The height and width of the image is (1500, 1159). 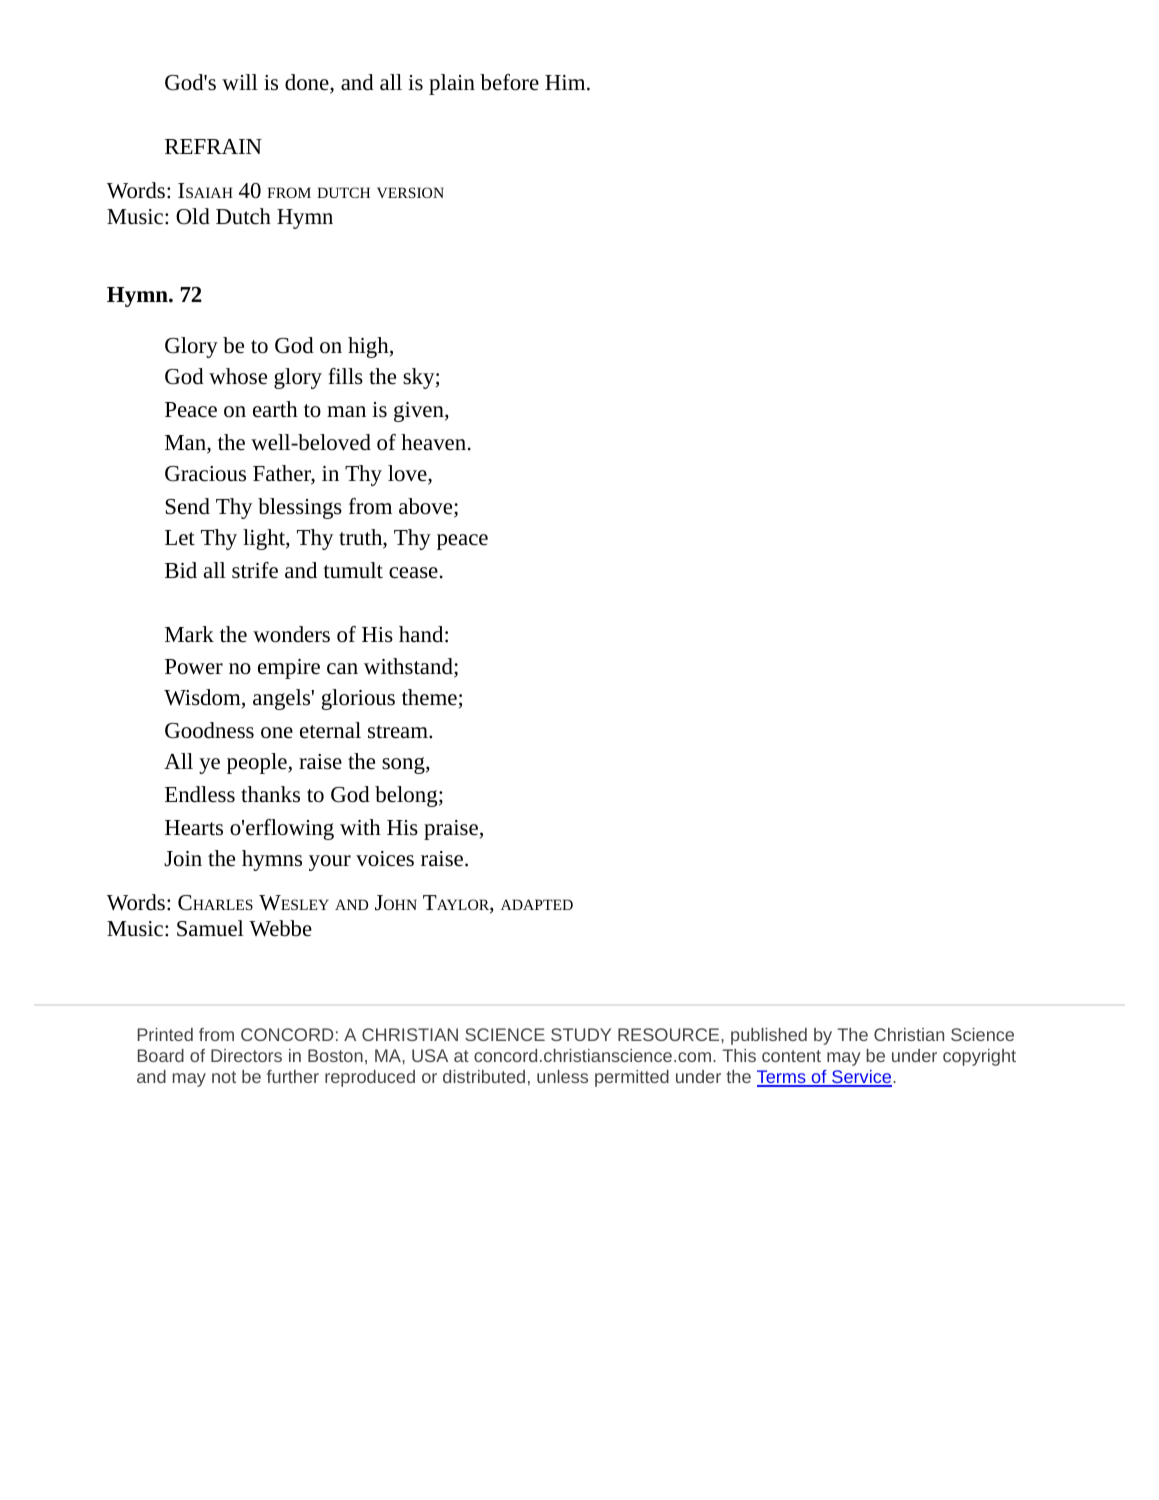 What do you see at coordinates (769, 1036) in the image?
I see `published` at bounding box center [769, 1036].
